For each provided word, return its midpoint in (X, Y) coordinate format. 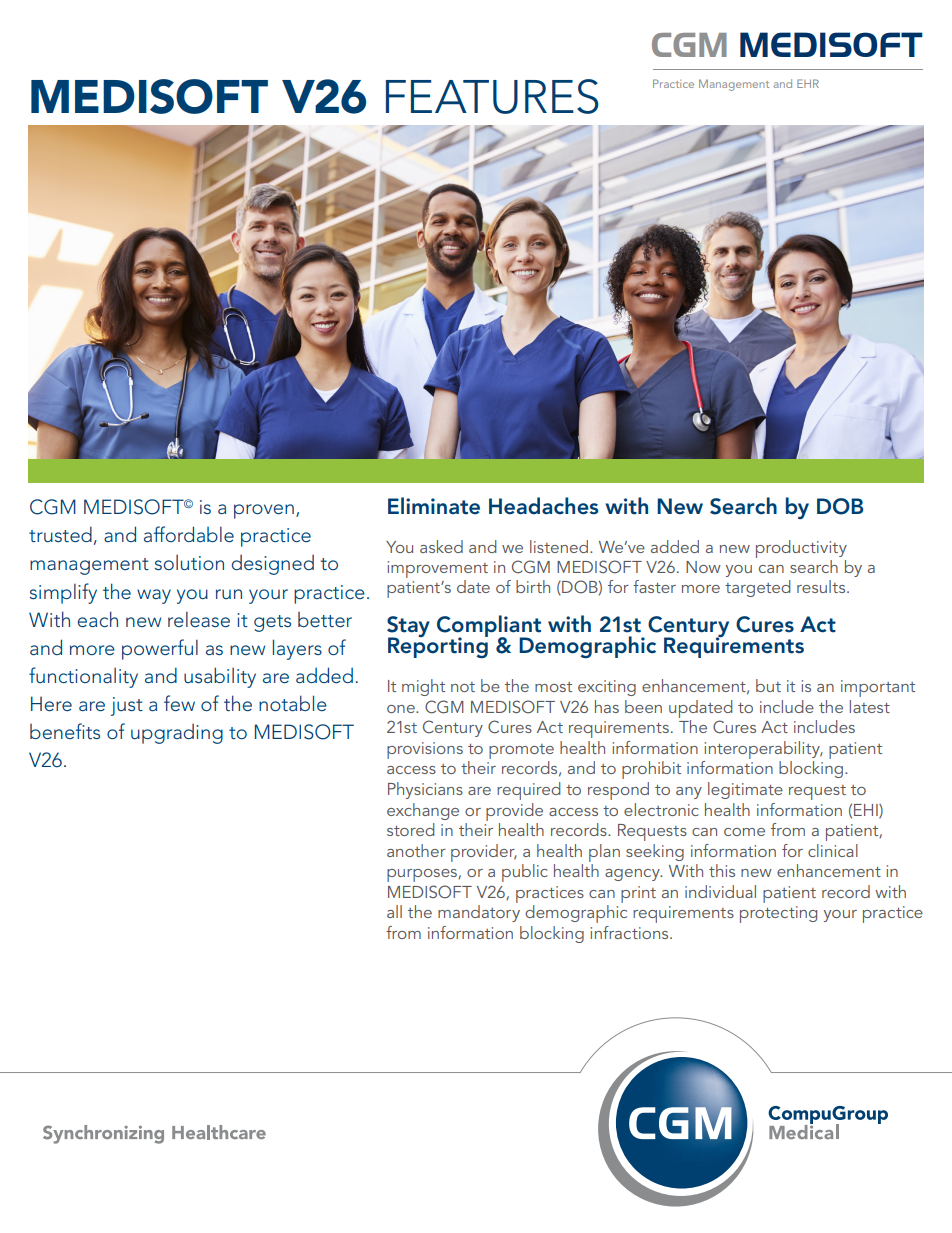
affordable (189, 534)
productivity (801, 549)
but (768, 685)
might (423, 687)
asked (441, 546)
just (127, 706)
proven (264, 511)
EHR (808, 83)
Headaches (543, 506)
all (394, 911)
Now (703, 567)
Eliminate (434, 506)
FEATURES (492, 96)
